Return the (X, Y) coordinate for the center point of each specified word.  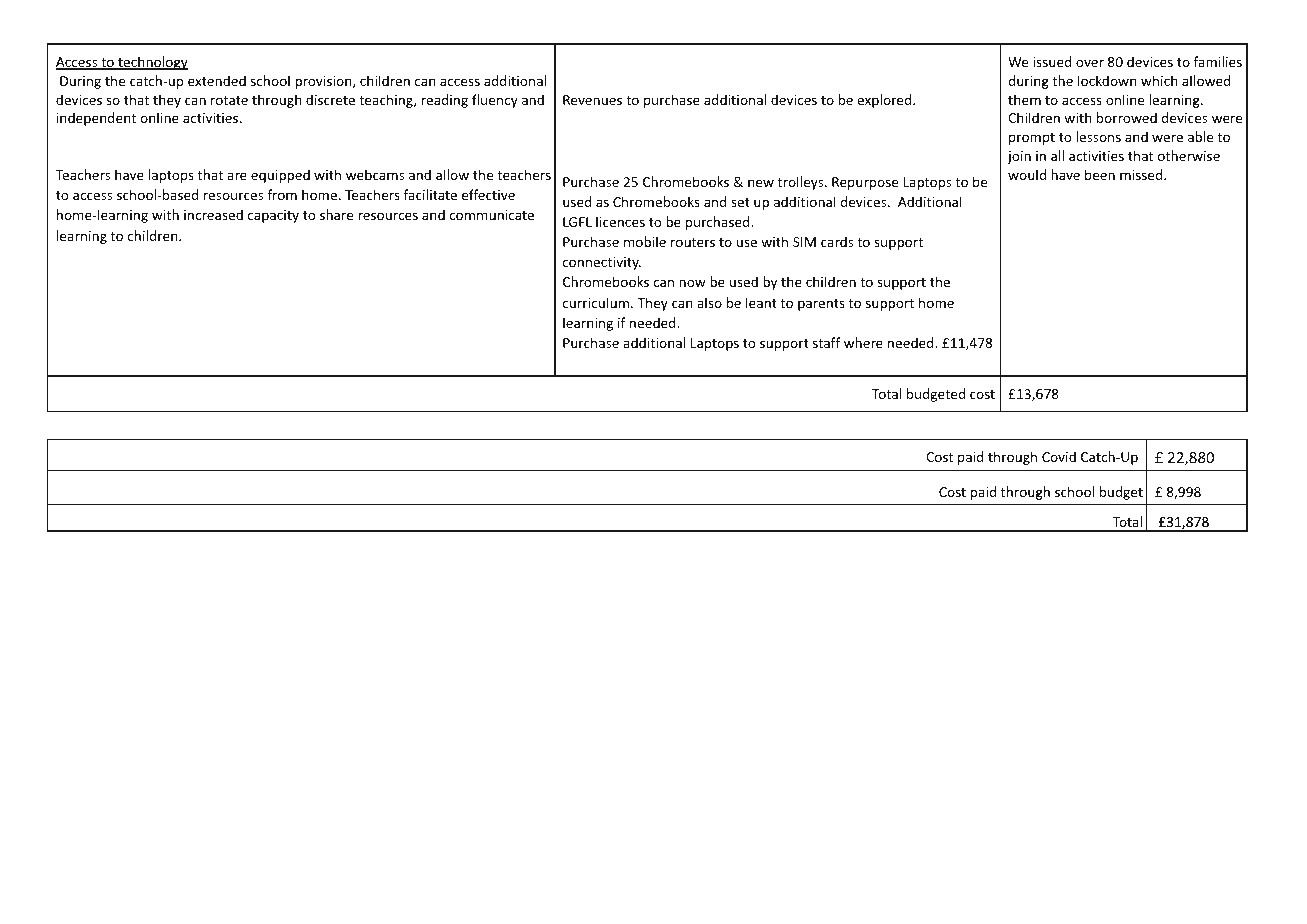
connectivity (602, 263)
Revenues (592, 100)
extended (217, 80)
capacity (273, 216)
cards (837, 241)
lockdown (1107, 80)
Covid (1059, 456)
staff (826, 342)
